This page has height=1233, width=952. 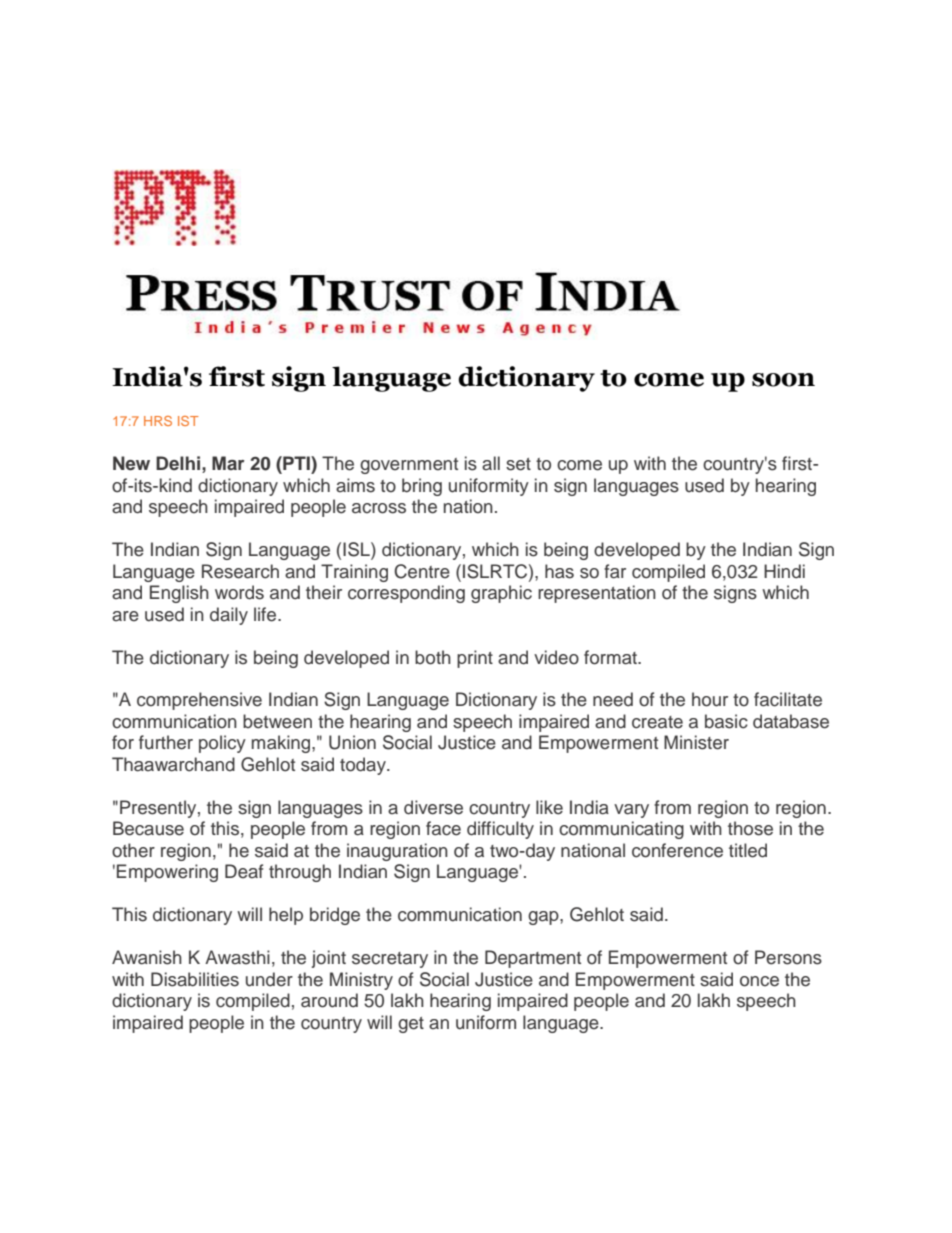 What do you see at coordinates (491, 463) in the page?
I see `all` at bounding box center [491, 463].
